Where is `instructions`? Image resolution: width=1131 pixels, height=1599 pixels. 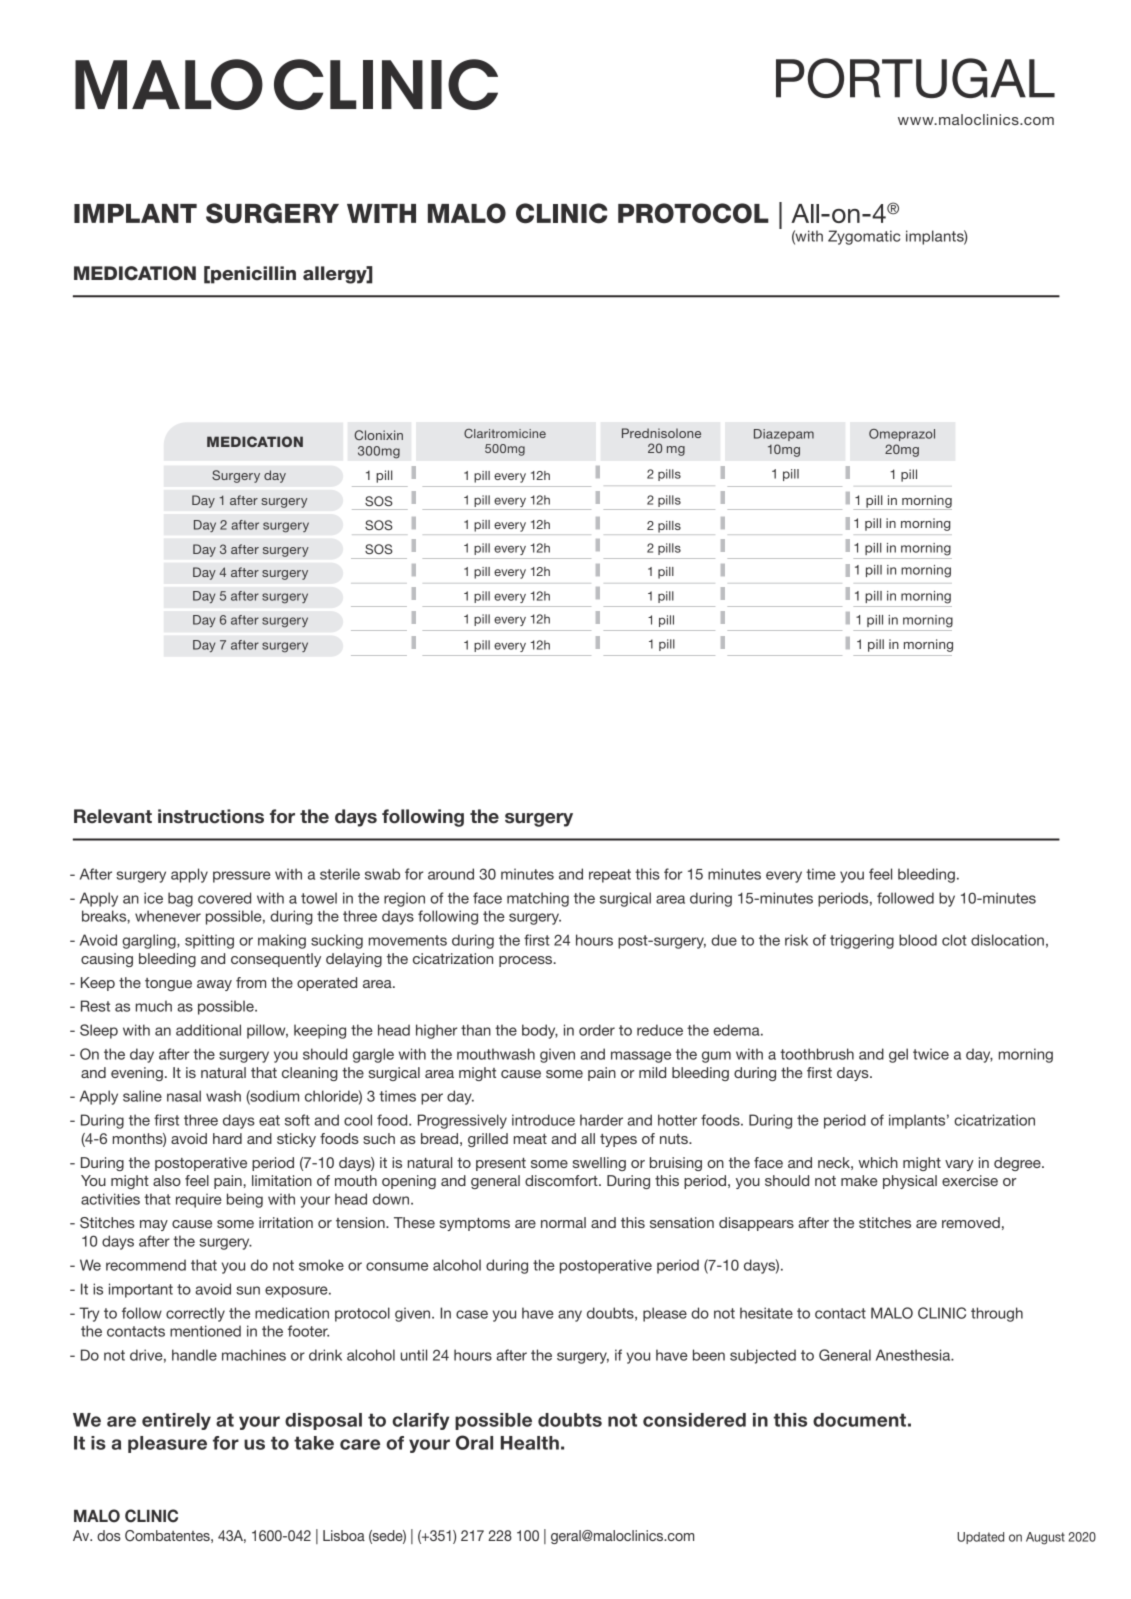 instructions is located at coordinates (211, 816).
